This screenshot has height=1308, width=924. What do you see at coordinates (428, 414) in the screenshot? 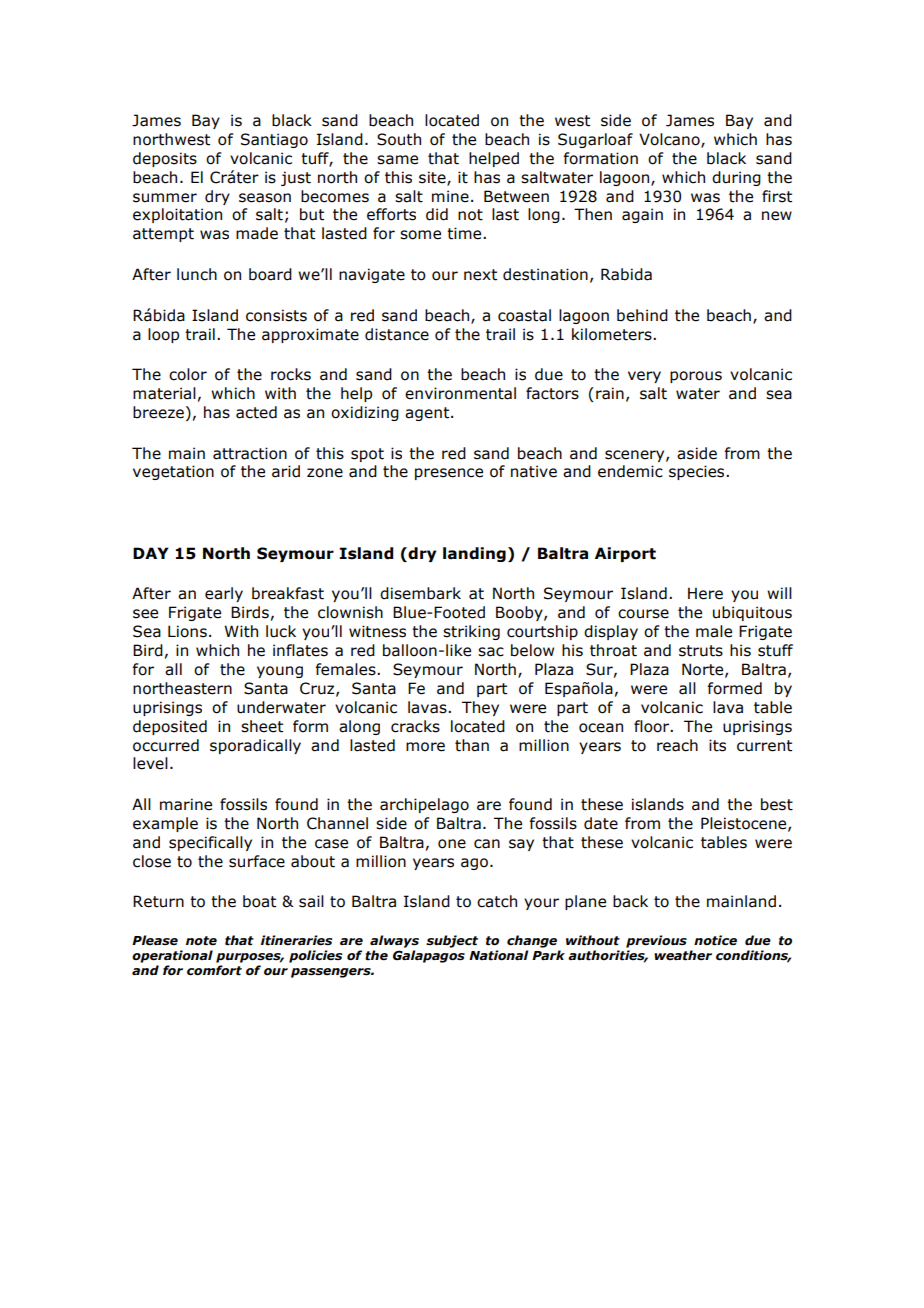
I see `agent` at bounding box center [428, 414].
